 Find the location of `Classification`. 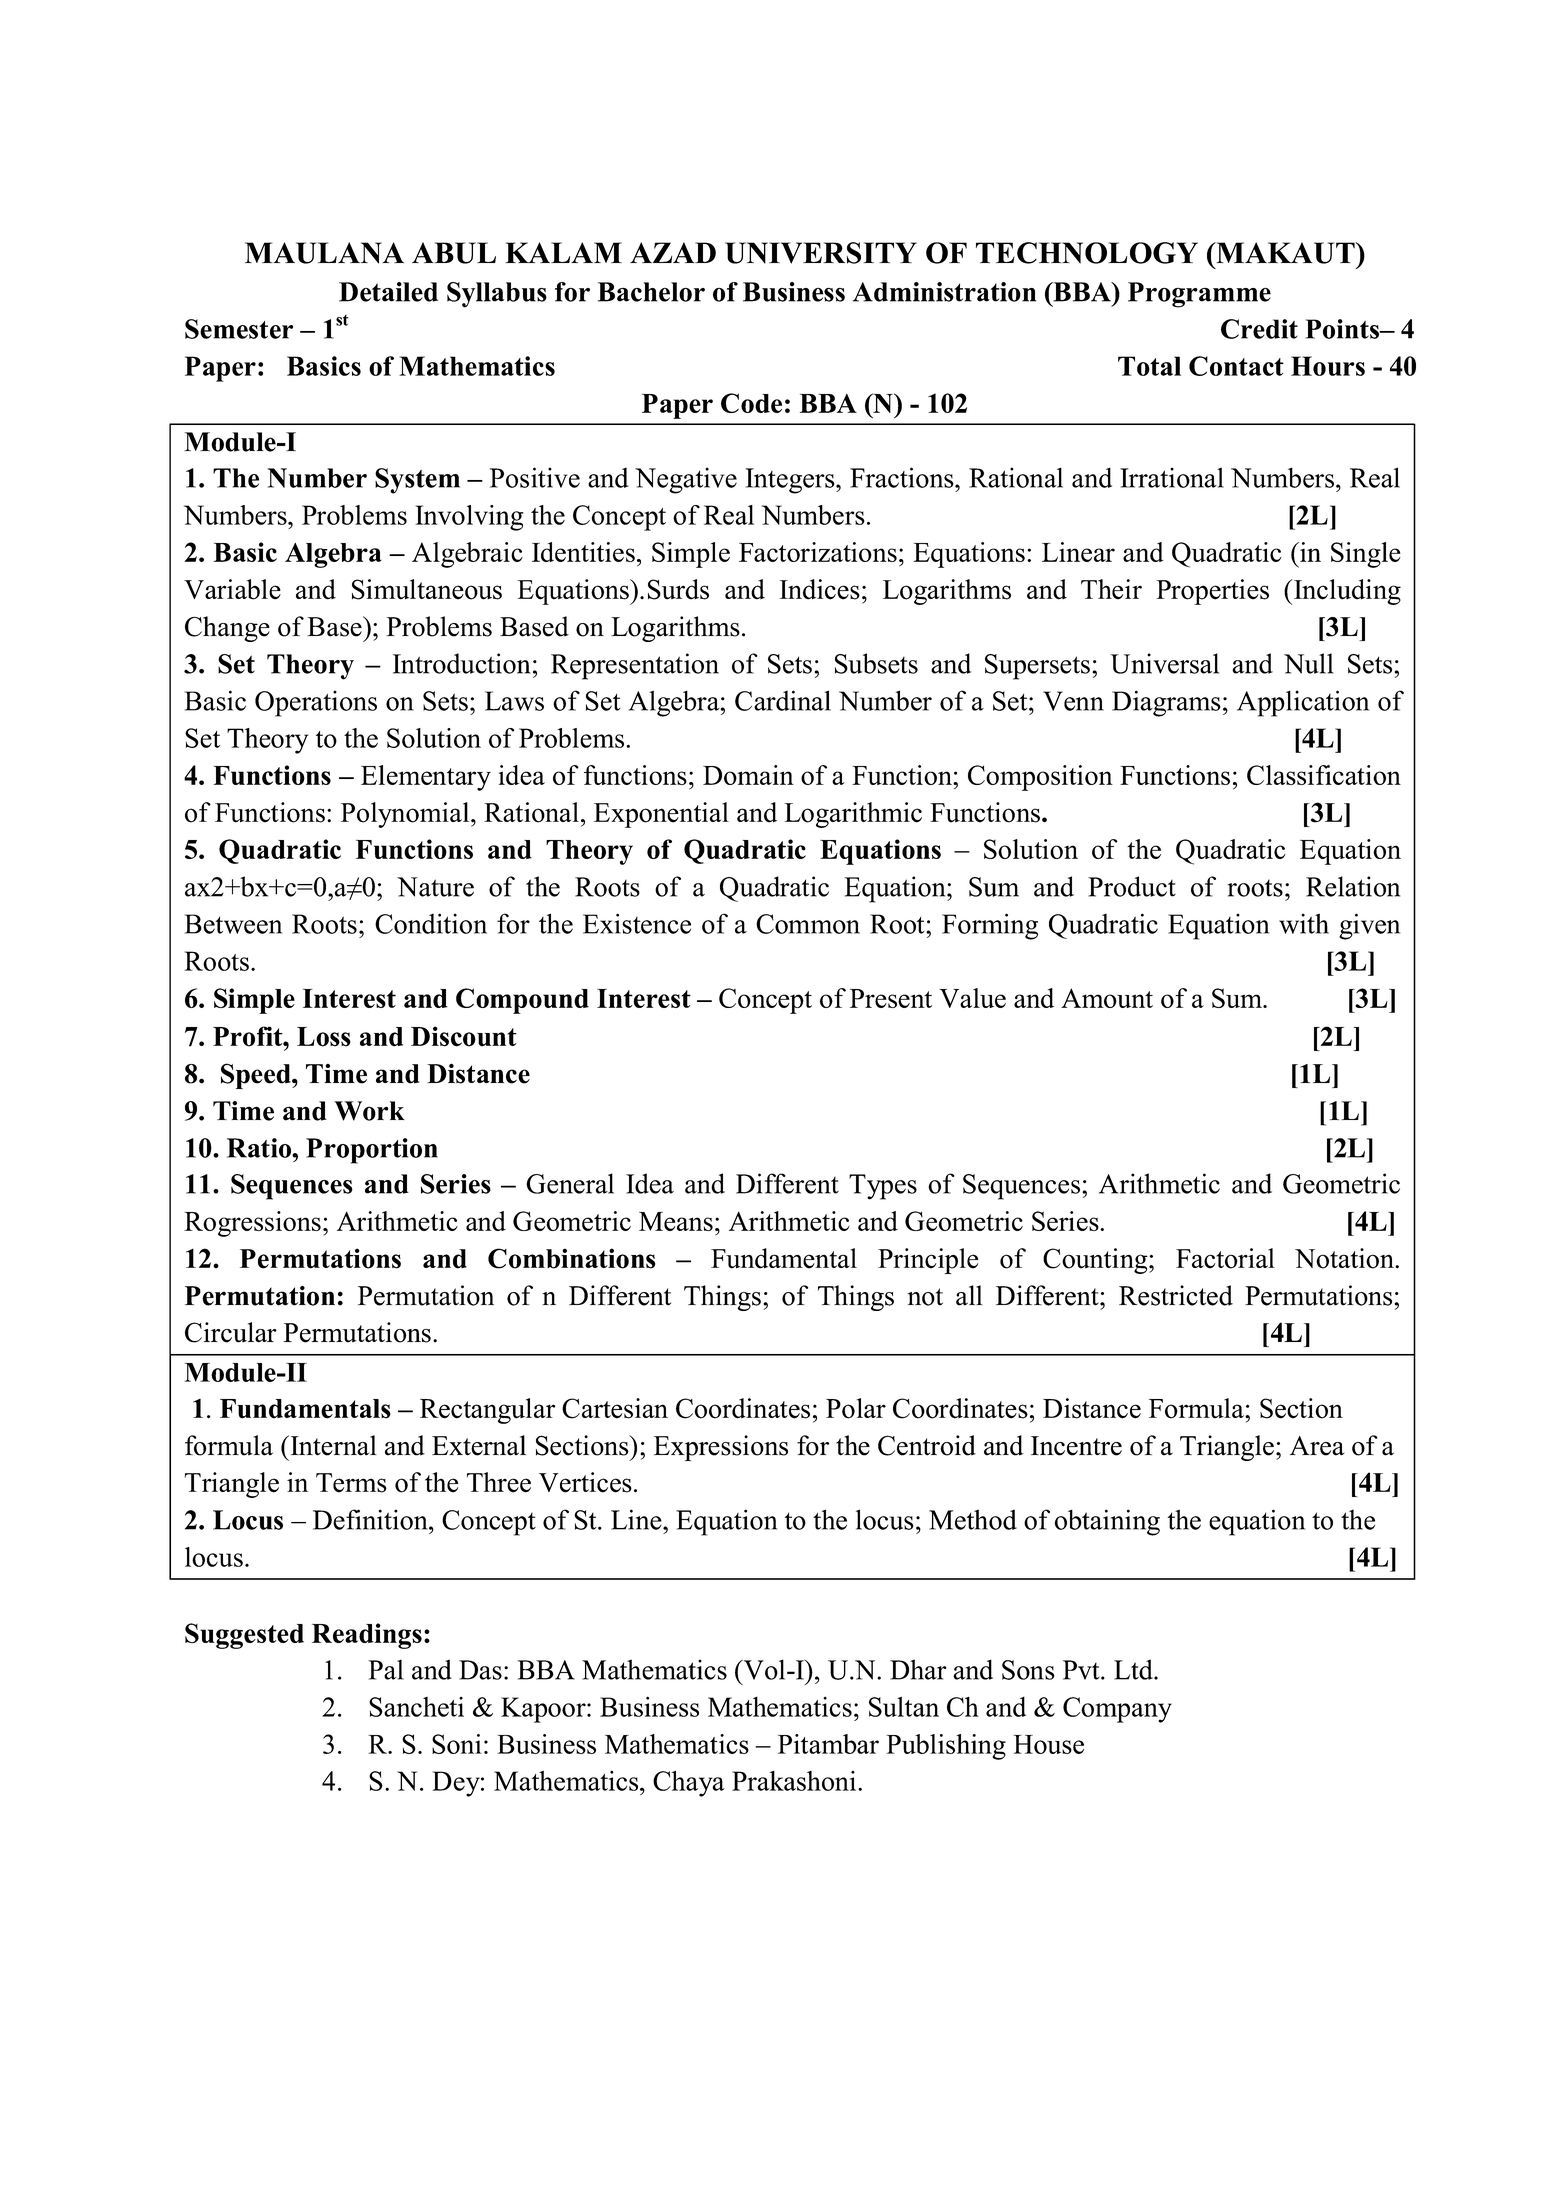

Classification is located at coordinates (1324, 775).
